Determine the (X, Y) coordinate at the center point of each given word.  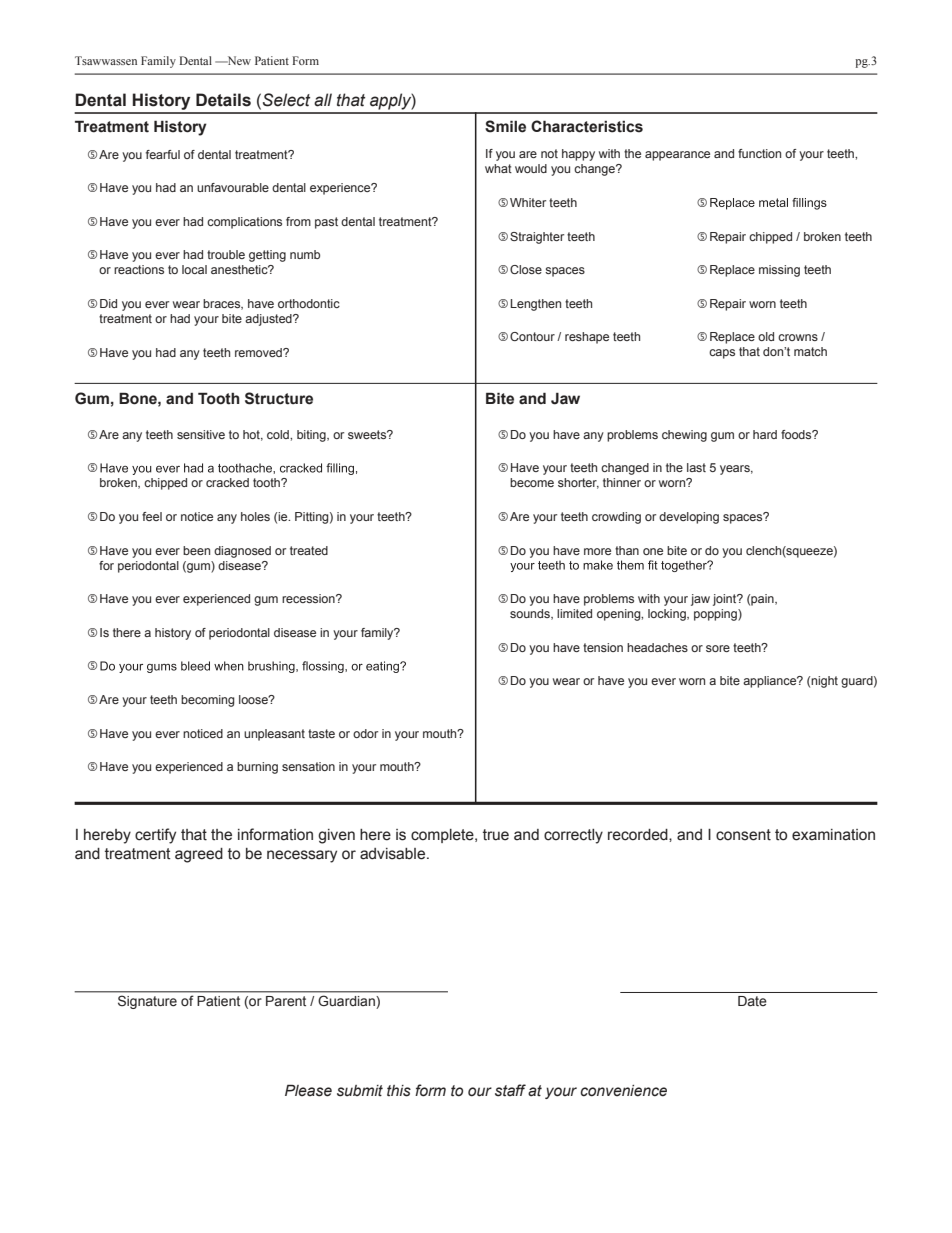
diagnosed (242, 552)
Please (308, 1090)
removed (259, 352)
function (759, 153)
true (496, 835)
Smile (505, 126)
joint (726, 600)
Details (223, 100)
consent (743, 835)
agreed (199, 855)
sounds (531, 614)
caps (722, 354)
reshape (587, 338)
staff (510, 1090)
